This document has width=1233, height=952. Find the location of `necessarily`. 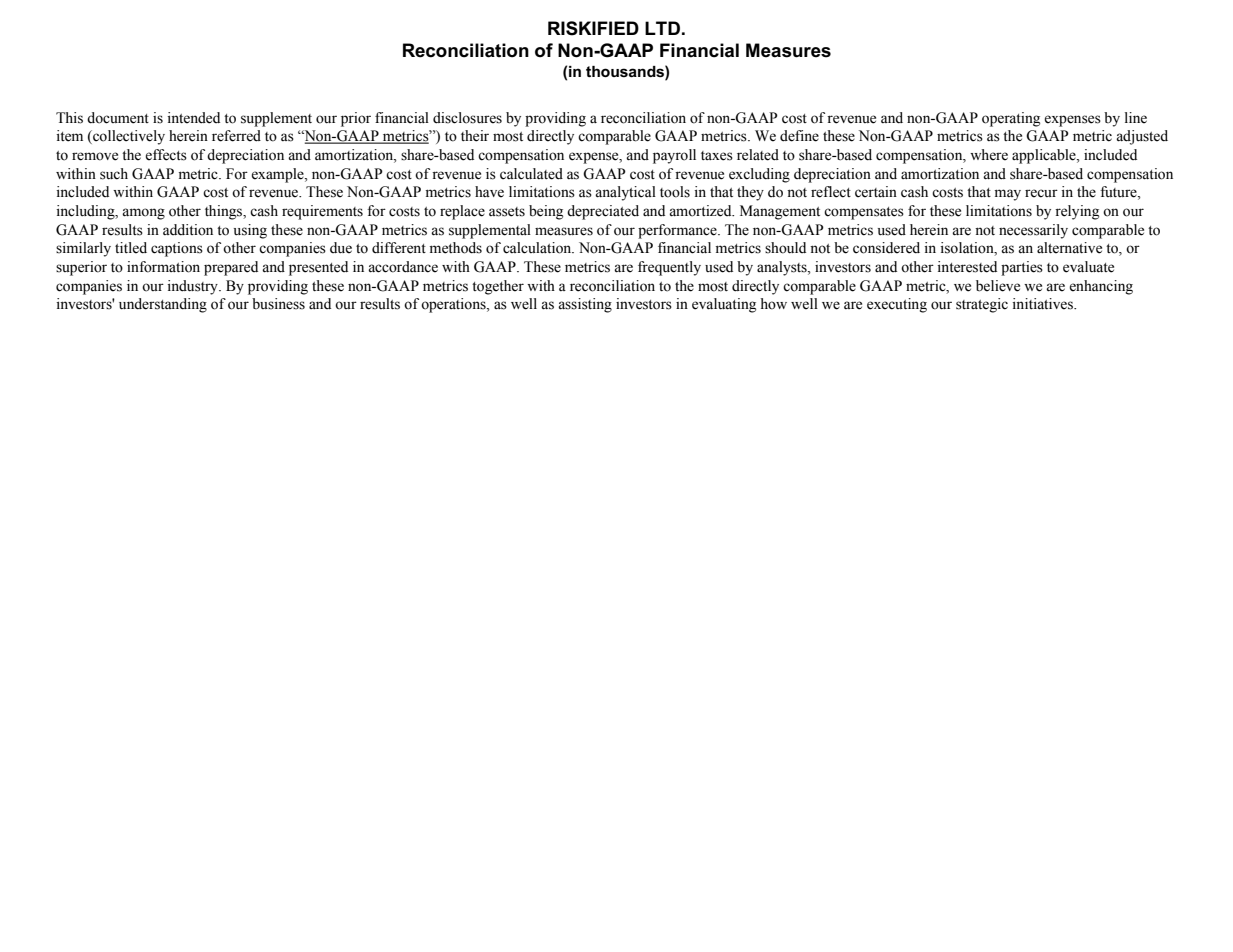

necessarily is located at coordinates (1033, 231).
